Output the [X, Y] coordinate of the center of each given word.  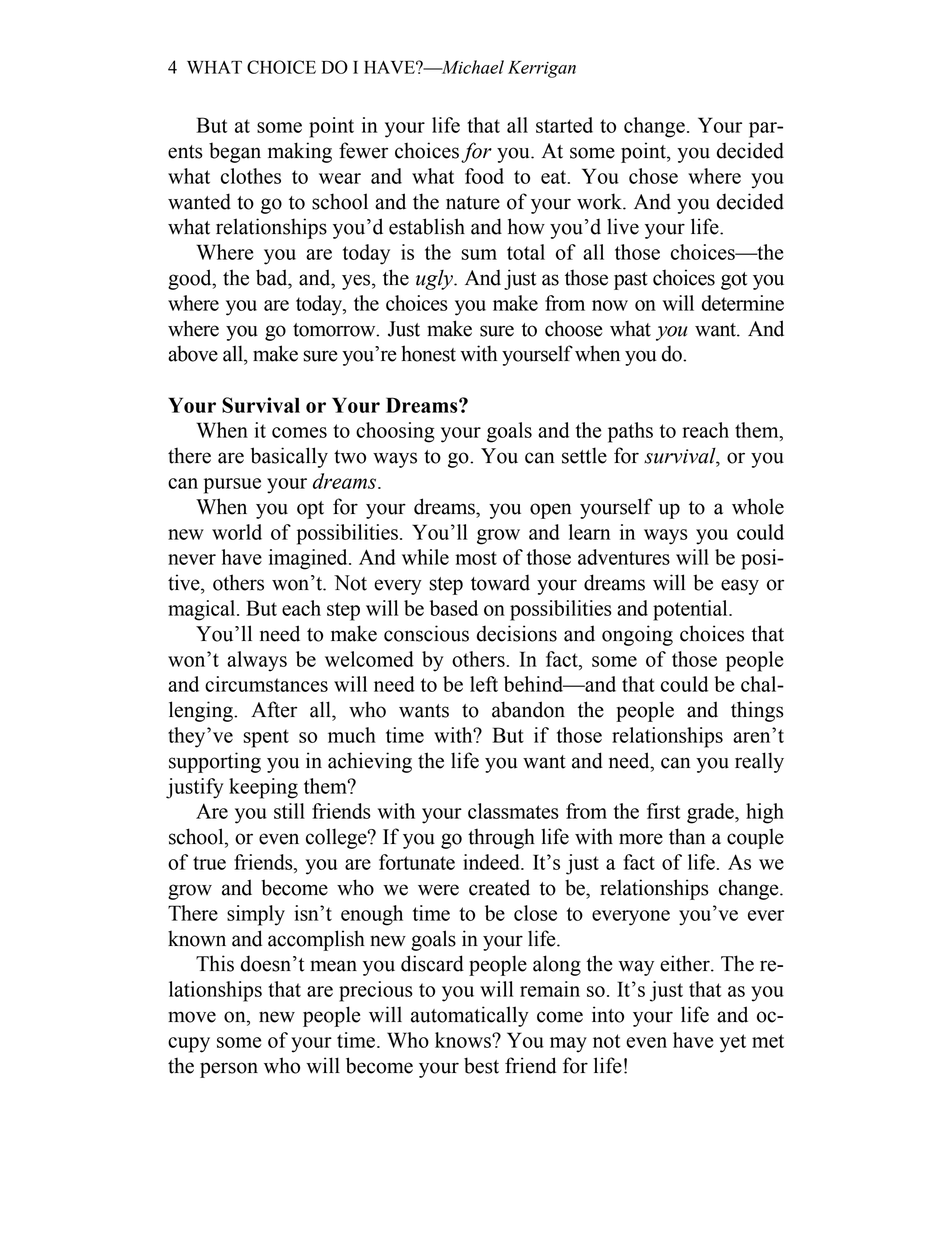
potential [691, 610]
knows [464, 1040]
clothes [251, 176]
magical [203, 610]
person [229, 1070]
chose [653, 176]
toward [500, 582]
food [484, 176]
